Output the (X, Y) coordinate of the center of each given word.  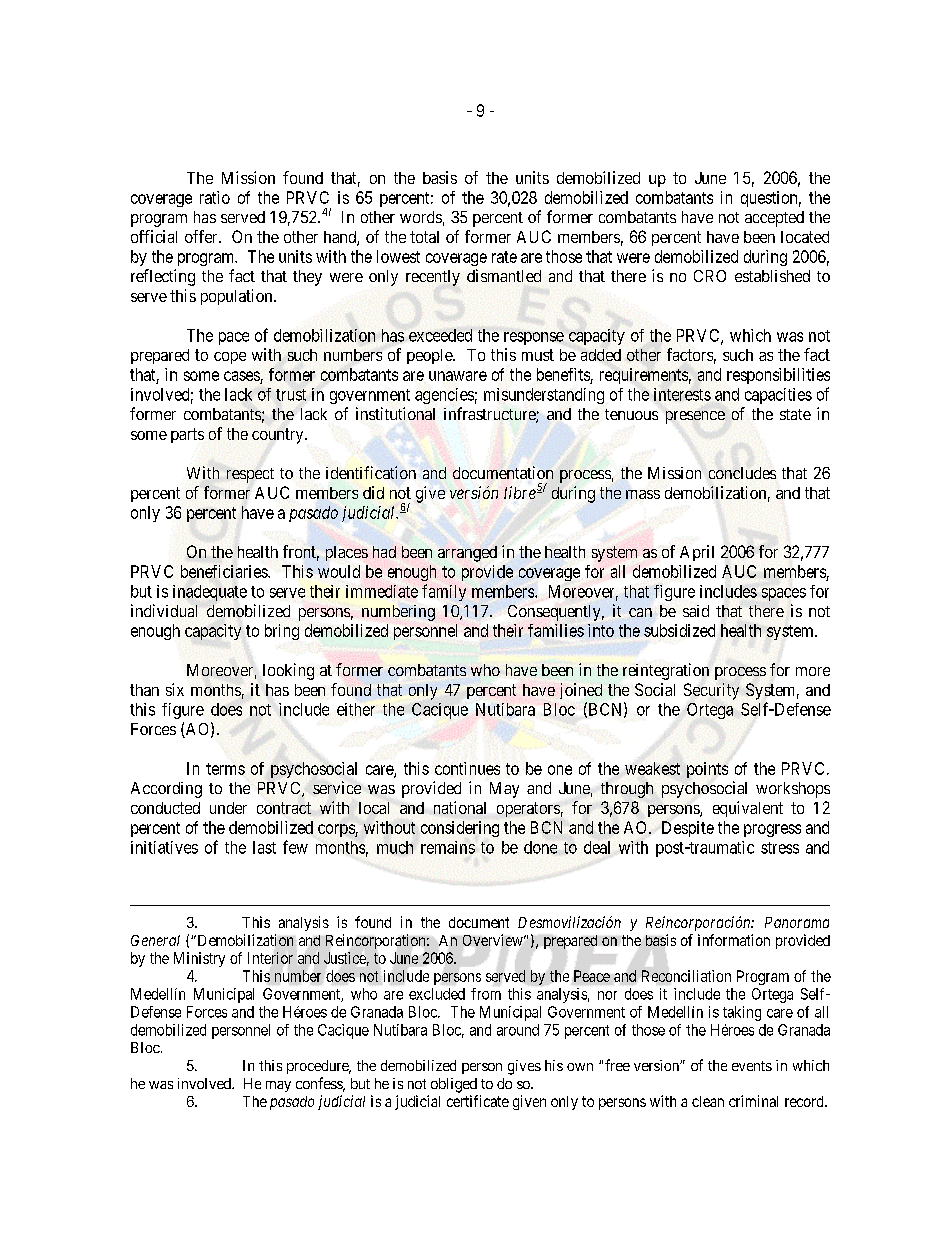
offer (202, 236)
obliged (454, 1085)
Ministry (199, 959)
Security (711, 691)
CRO (710, 276)
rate (504, 257)
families (556, 630)
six (175, 689)
